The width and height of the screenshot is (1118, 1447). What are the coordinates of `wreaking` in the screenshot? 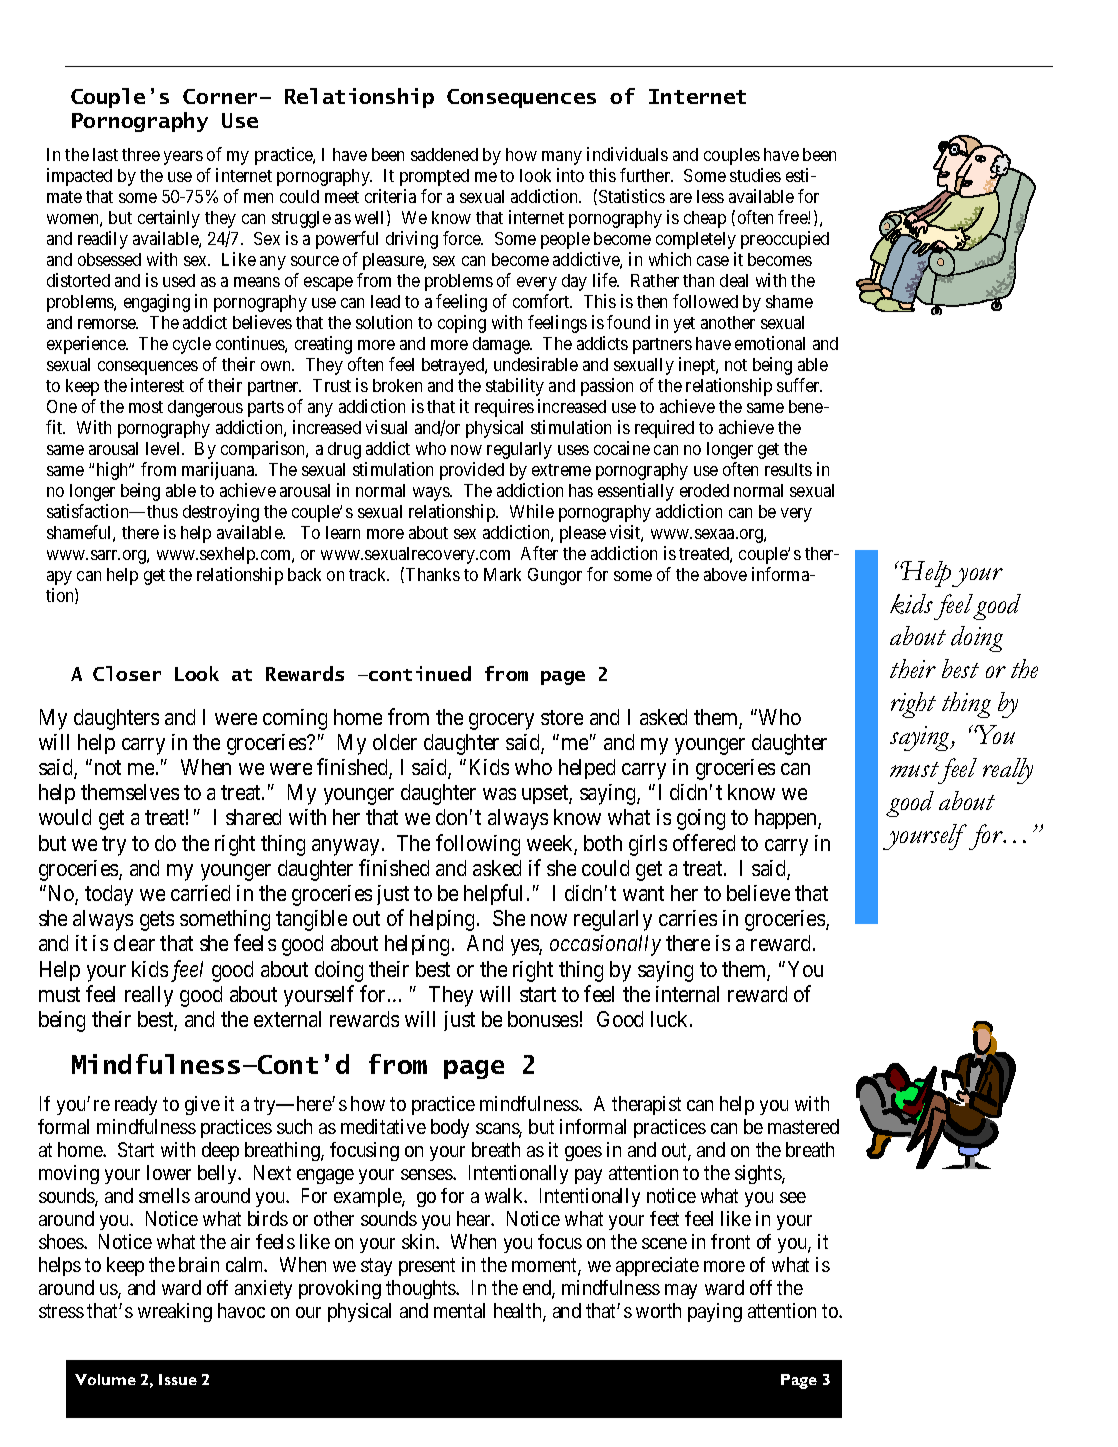 It's located at (175, 1312).
